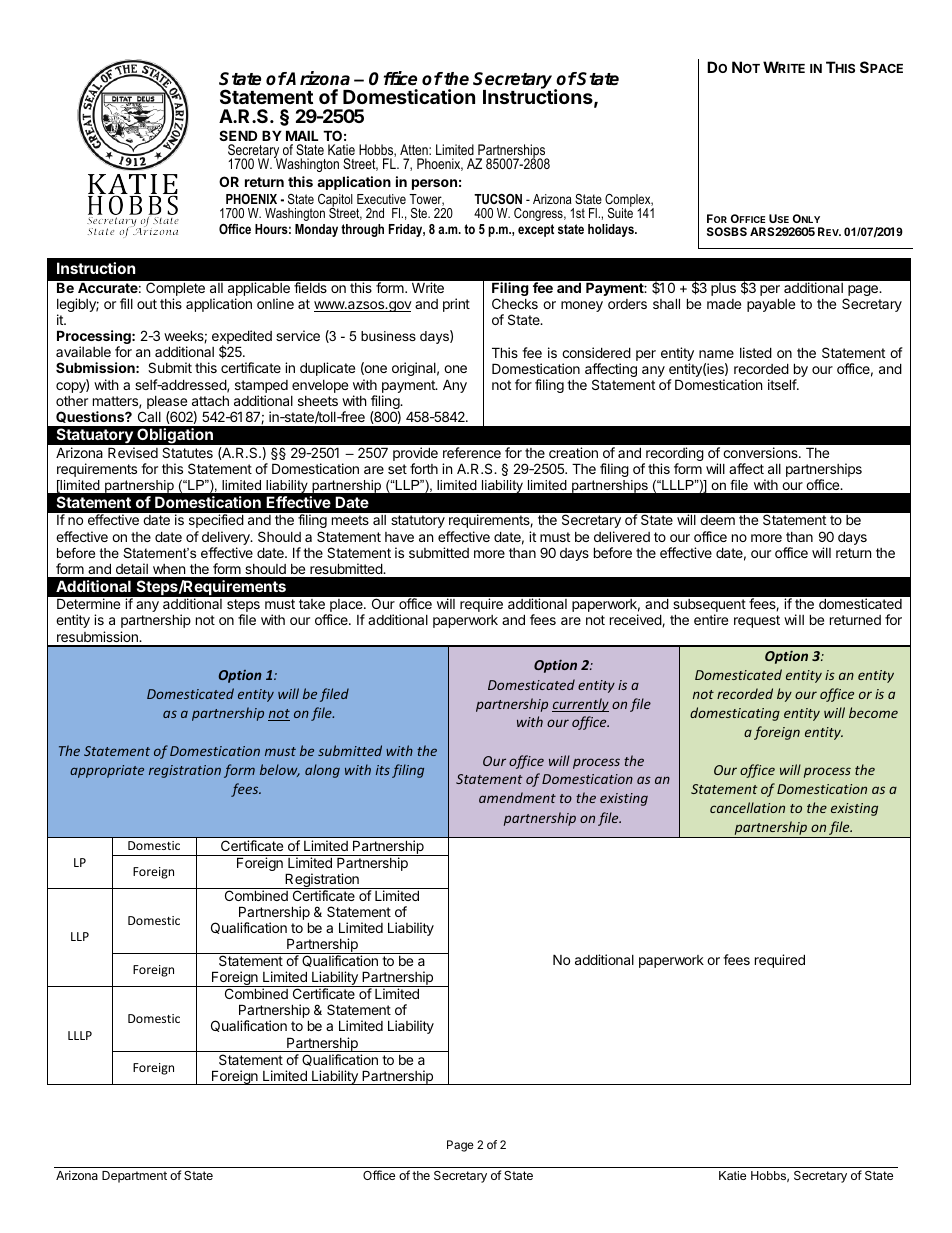 The image size is (952, 1233). Describe the element at coordinates (322, 771) in the screenshot. I see `along` at that location.
